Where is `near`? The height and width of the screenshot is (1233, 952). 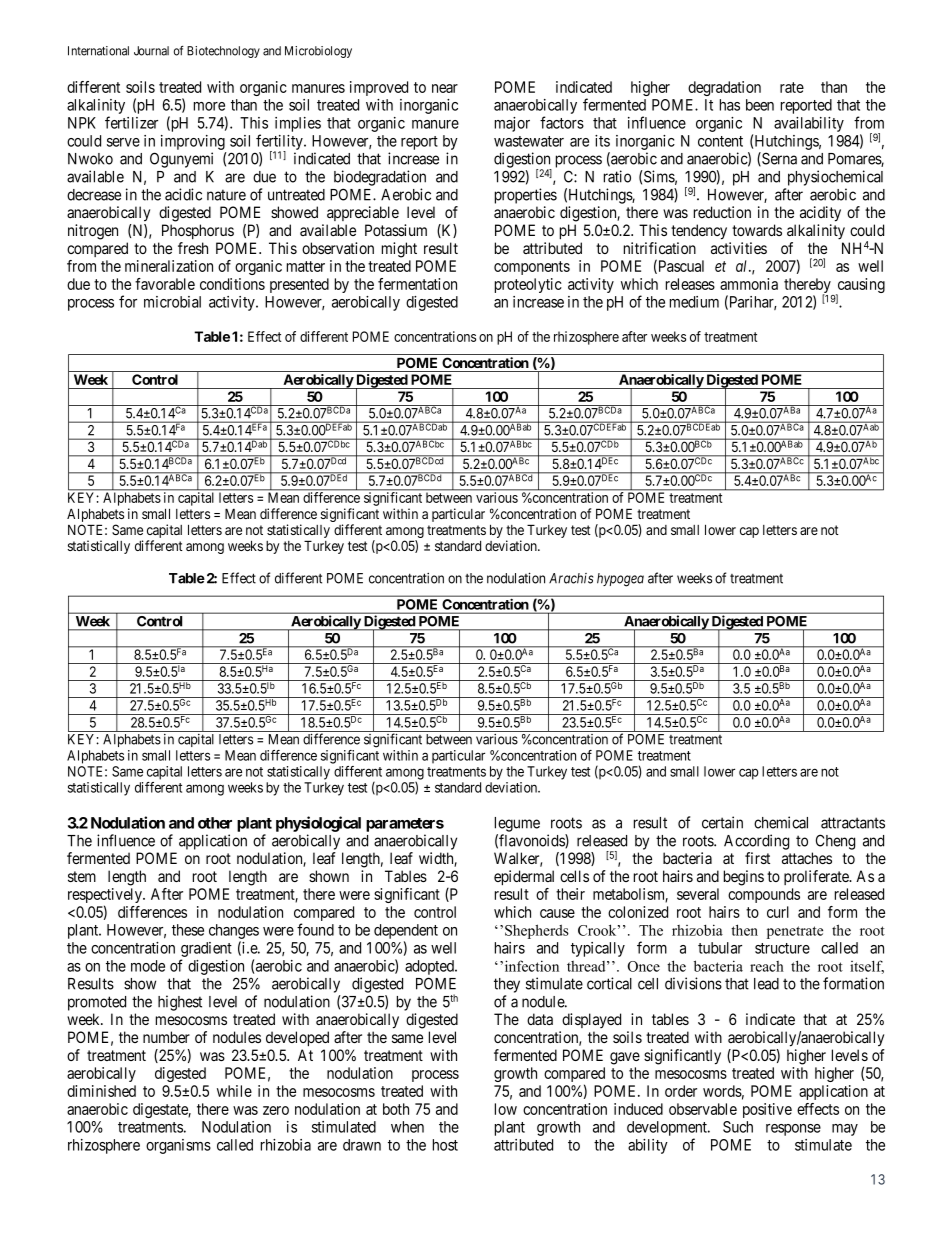 near is located at coordinates (445, 88).
